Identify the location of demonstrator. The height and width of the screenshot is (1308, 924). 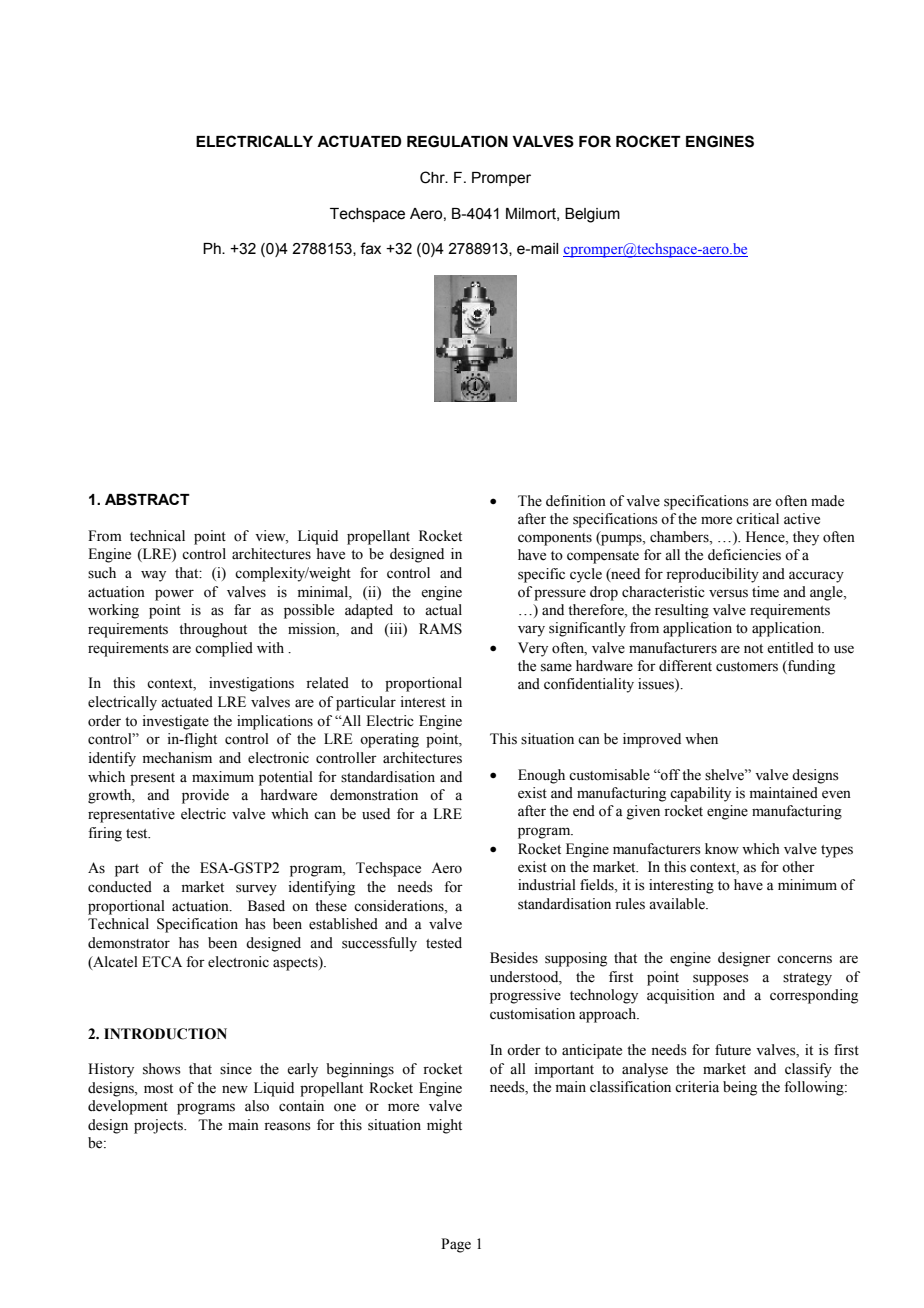
(129, 943).
